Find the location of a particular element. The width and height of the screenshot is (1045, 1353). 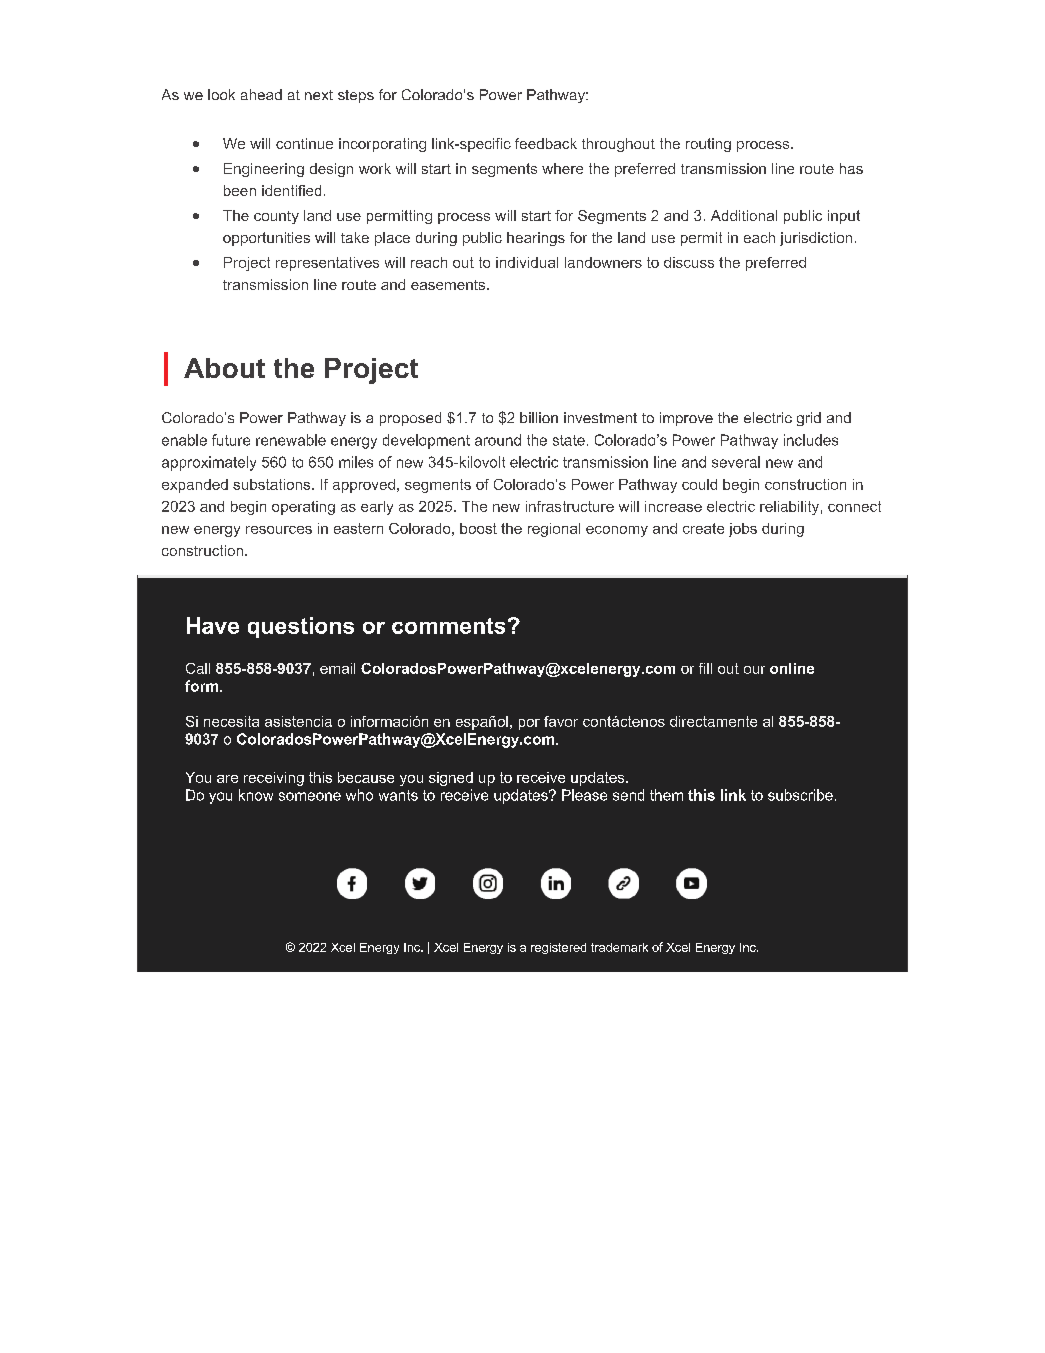

routing is located at coordinates (708, 145).
